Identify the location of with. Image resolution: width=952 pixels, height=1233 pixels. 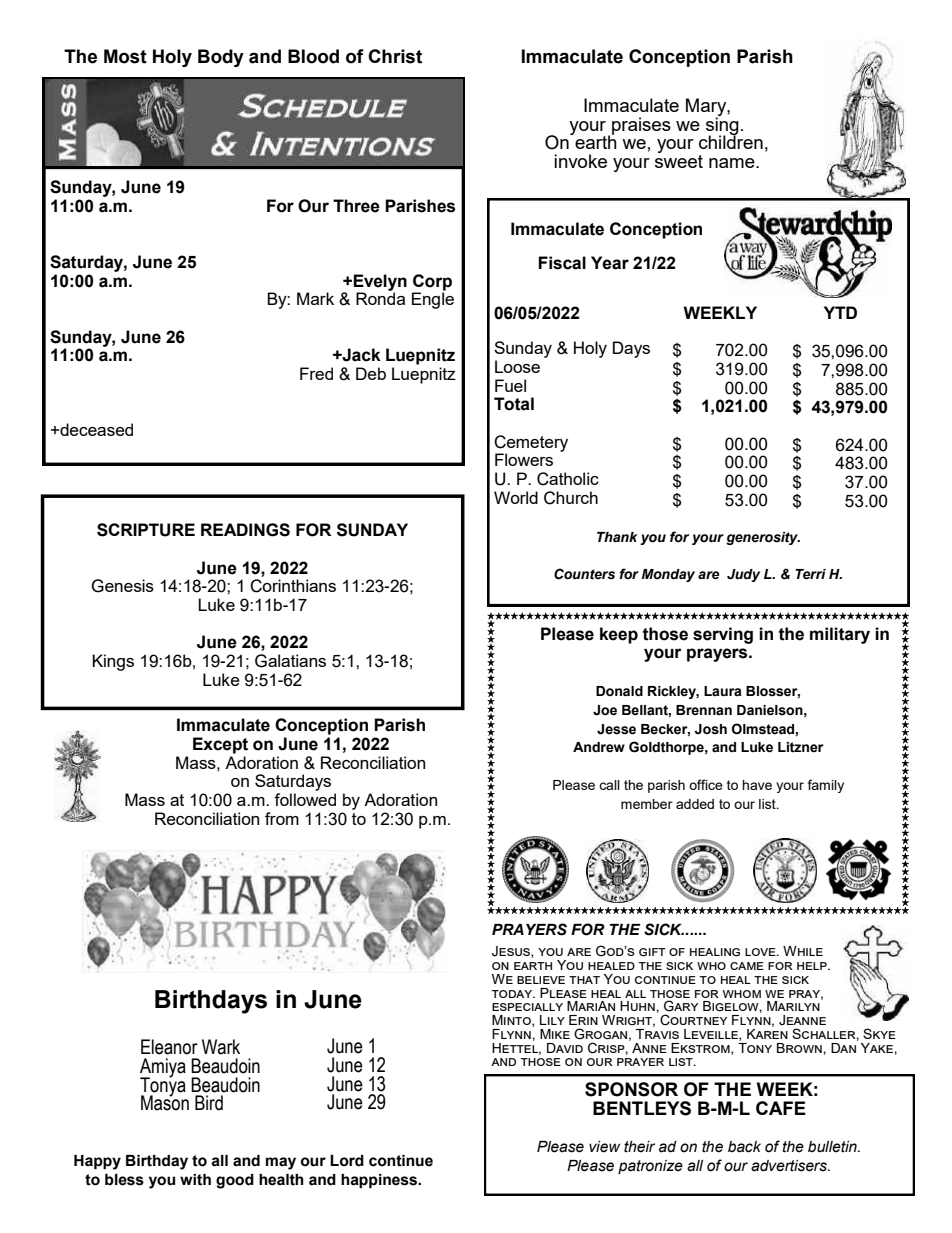
(195, 1180).
